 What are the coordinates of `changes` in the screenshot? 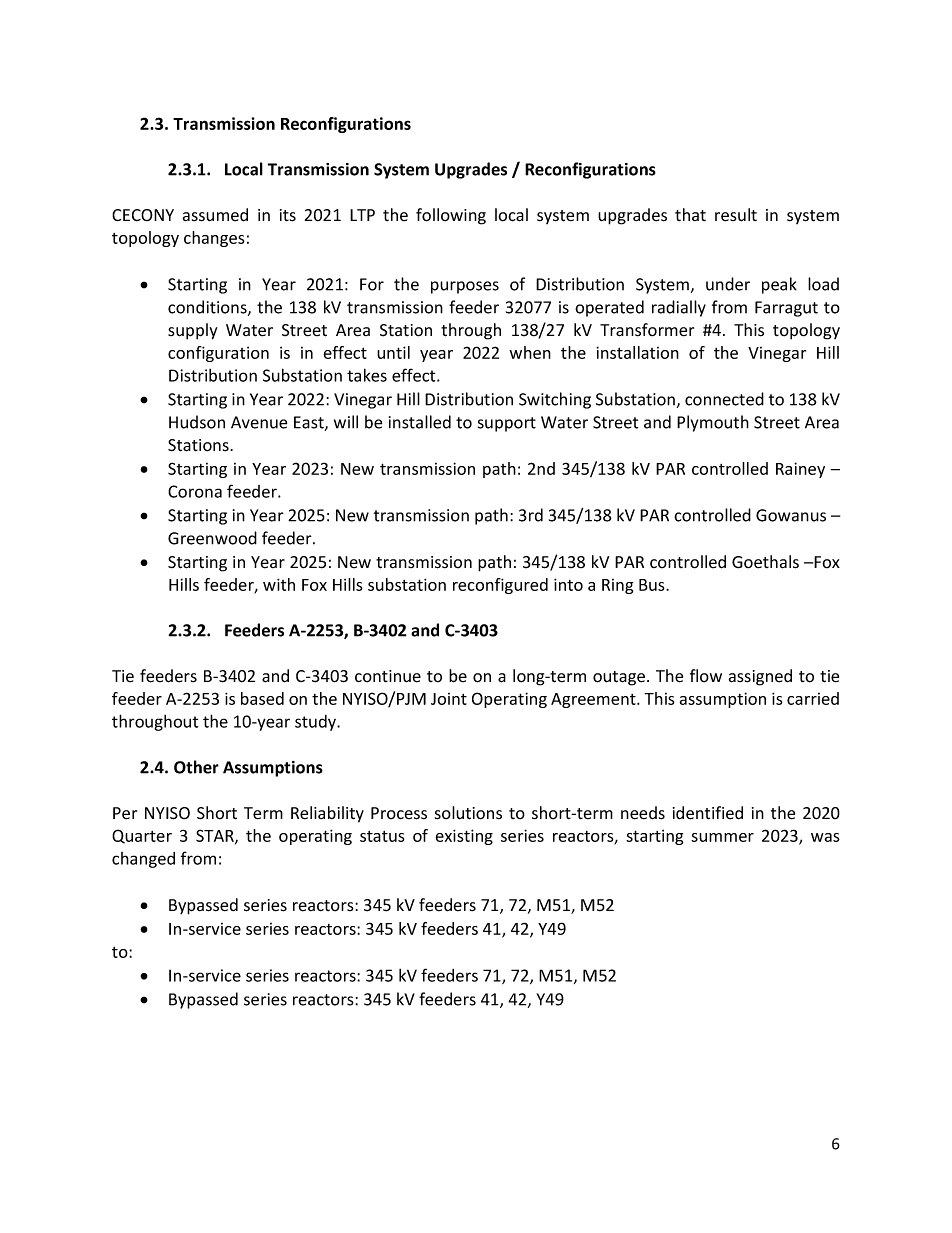 It's located at (214, 239).
